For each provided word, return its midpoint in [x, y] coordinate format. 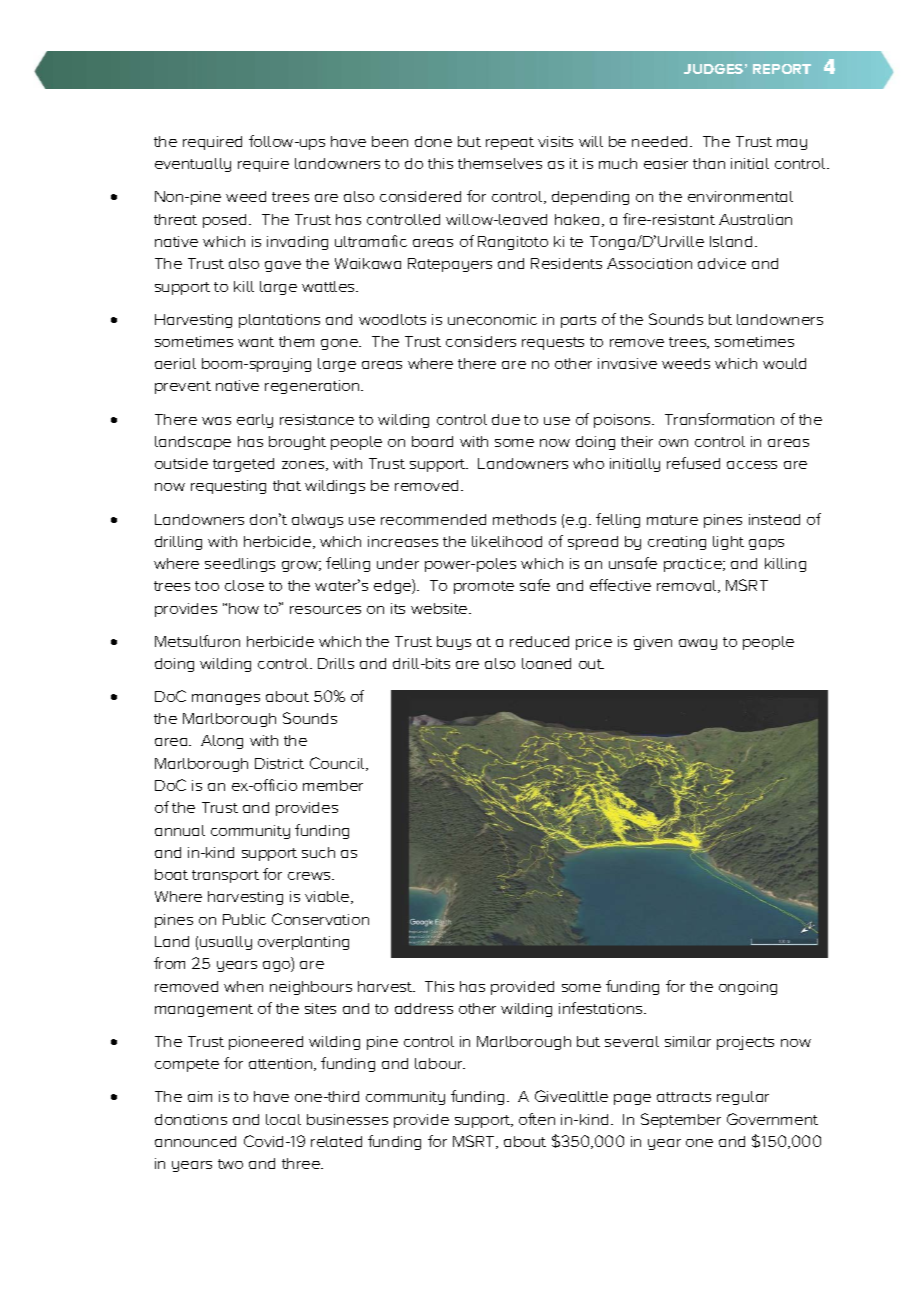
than [709, 163]
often [537, 1119]
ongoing [748, 988]
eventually [193, 165]
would [784, 363]
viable [328, 897]
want [256, 342]
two [230, 1164]
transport [225, 876]
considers [481, 341]
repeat [510, 143]
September [681, 1120]
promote [484, 587]
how [244, 608]
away [698, 644]
